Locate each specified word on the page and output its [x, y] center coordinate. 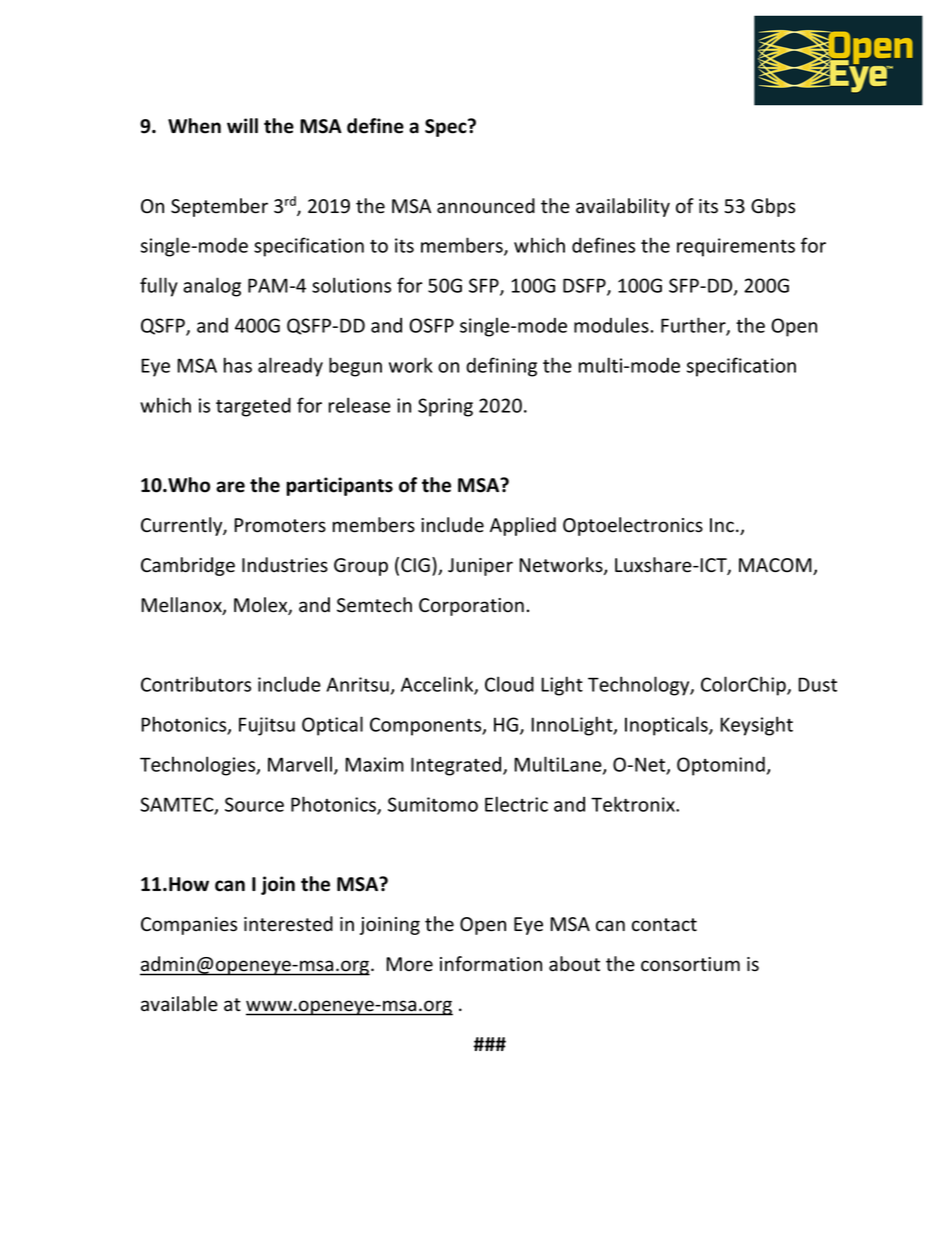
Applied [523, 526]
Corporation [471, 607]
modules [611, 325]
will [242, 125]
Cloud [509, 684]
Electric [516, 804]
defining [501, 367]
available [179, 1004]
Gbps [773, 207]
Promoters [280, 525]
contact [664, 925]
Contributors [196, 684]
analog [212, 287]
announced [486, 206]
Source [254, 804]
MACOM [776, 566]
